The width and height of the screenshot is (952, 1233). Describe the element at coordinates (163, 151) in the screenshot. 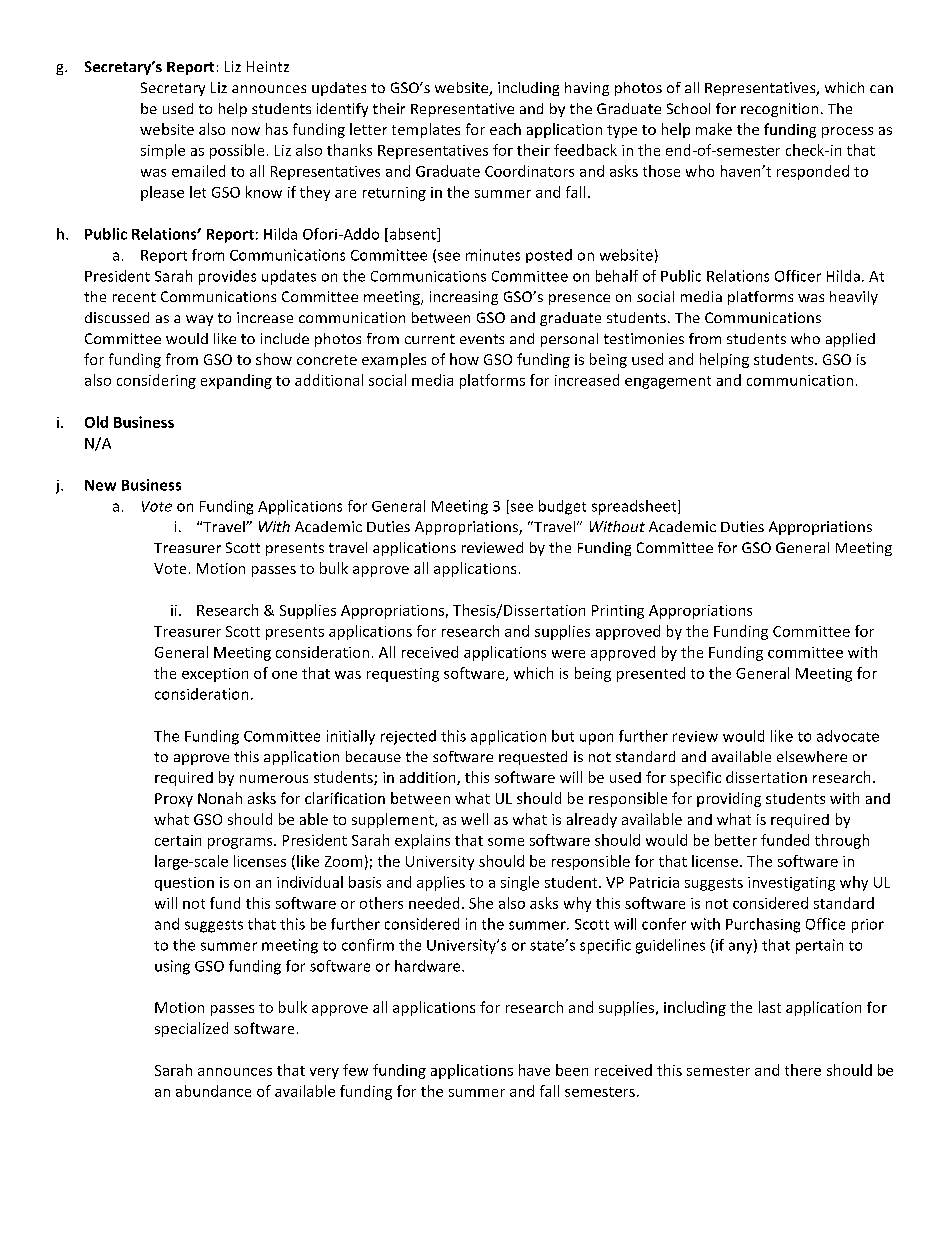

I see `simple` at that location.
